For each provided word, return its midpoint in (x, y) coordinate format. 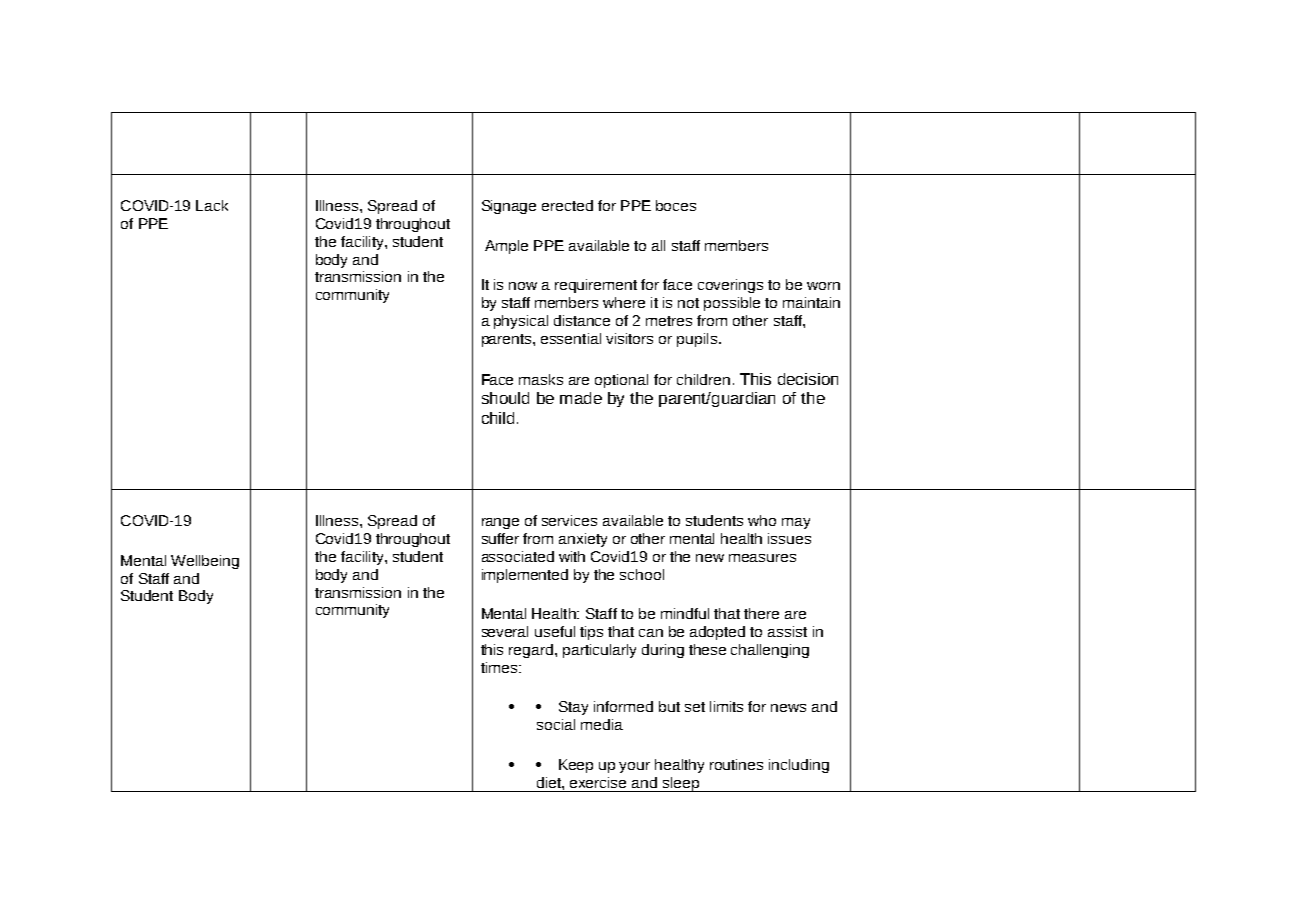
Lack (212, 205)
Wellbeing (205, 562)
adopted (717, 633)
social (556, 724)
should (505, 398)
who (762, 520)
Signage (509, 207)
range (500, 523)
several (505, 631)
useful (555, 631)
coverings (730, 286)
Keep (576, 766)
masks (541, 379)
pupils (698, 340)
